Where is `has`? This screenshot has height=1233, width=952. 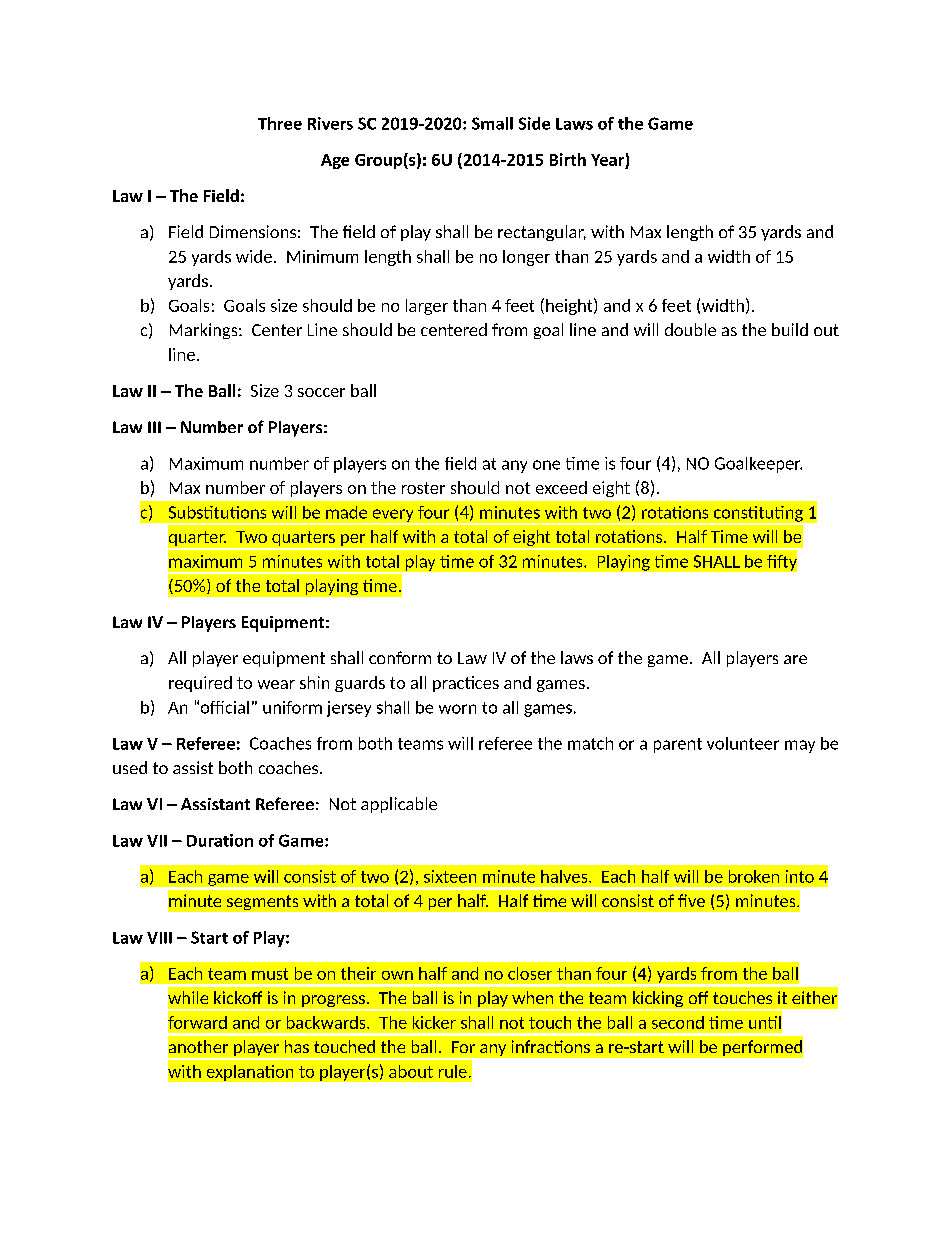 has is located at coordinates (297, 1046).
